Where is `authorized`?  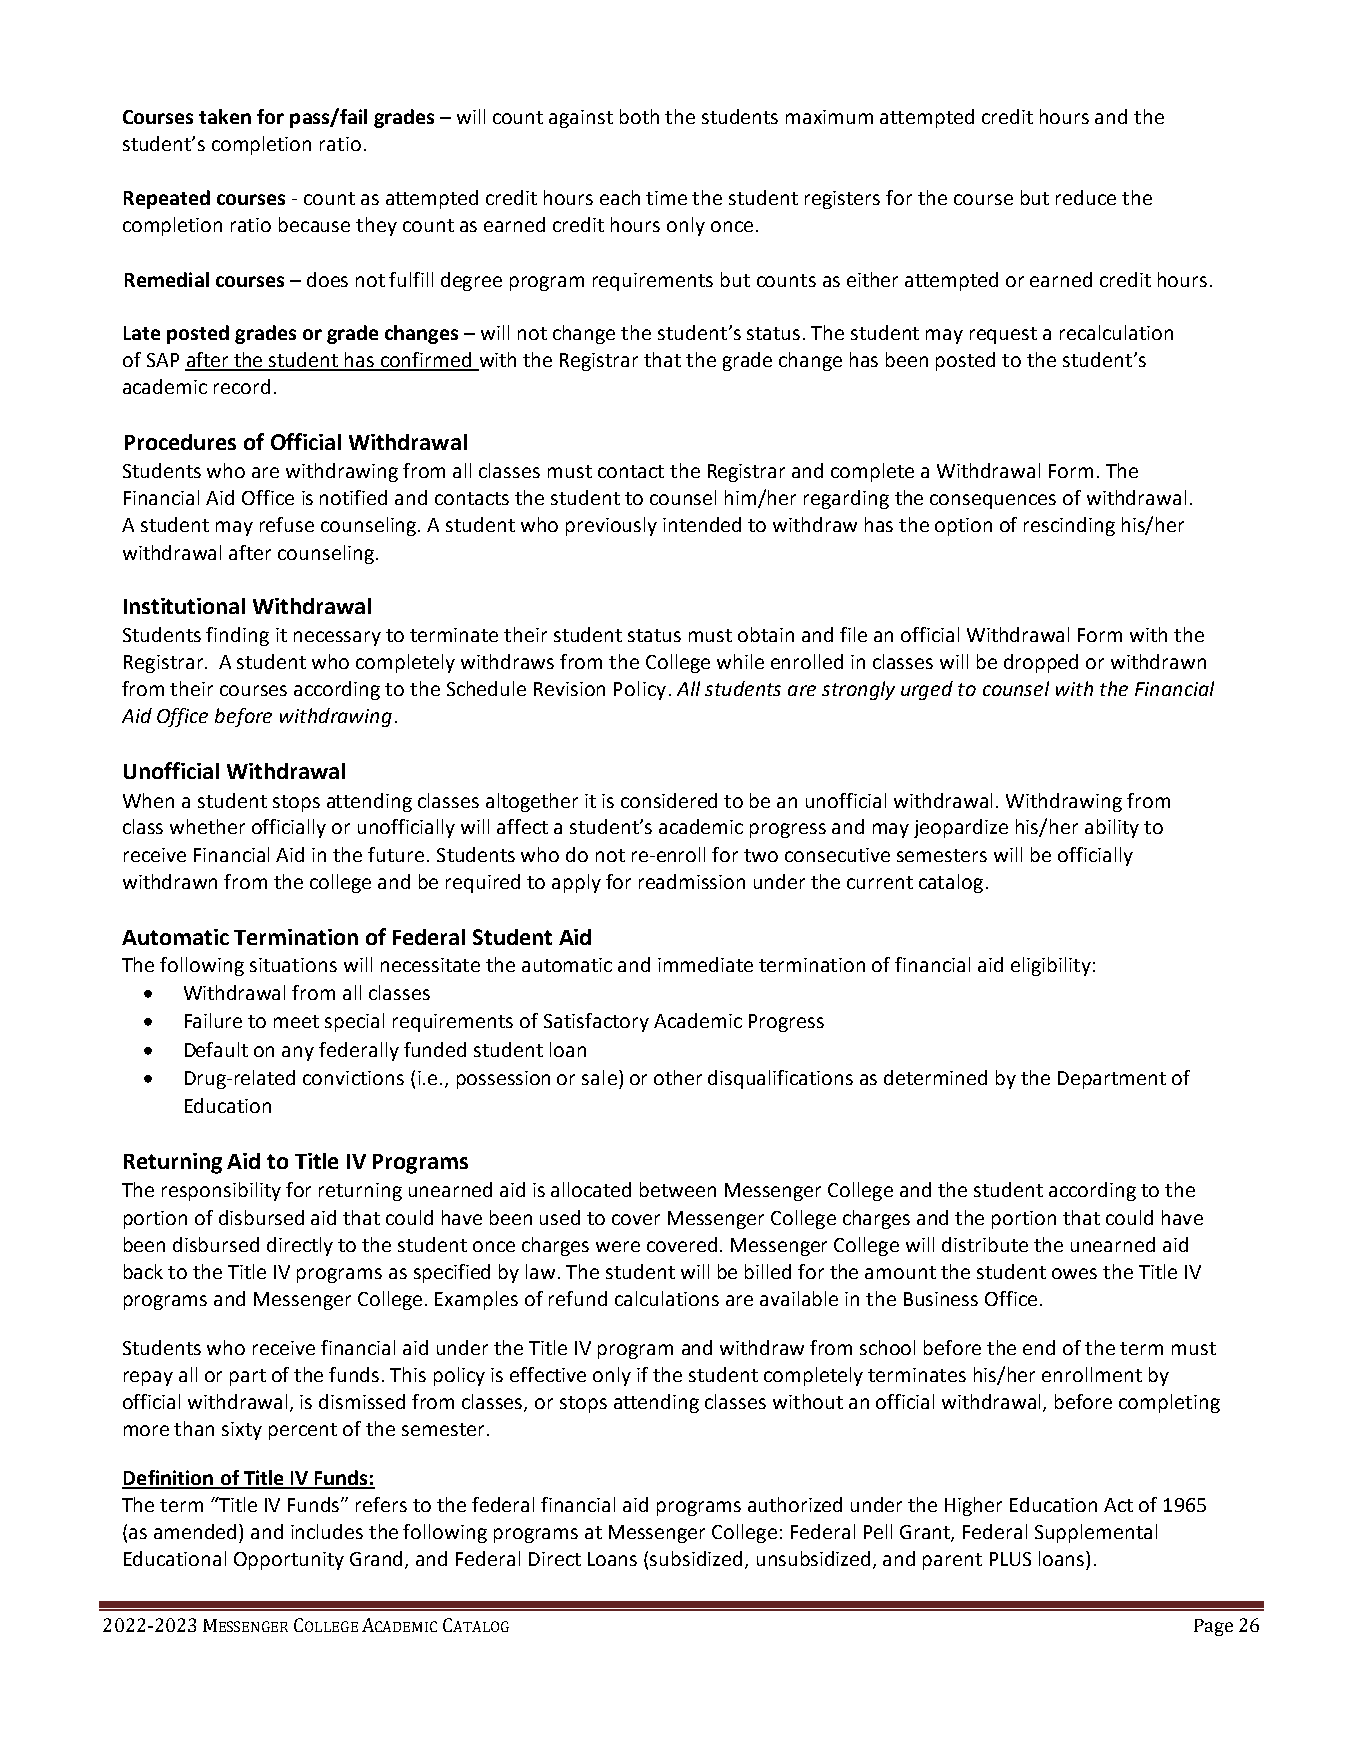 authorized is located at coordinates (795, 1504).
